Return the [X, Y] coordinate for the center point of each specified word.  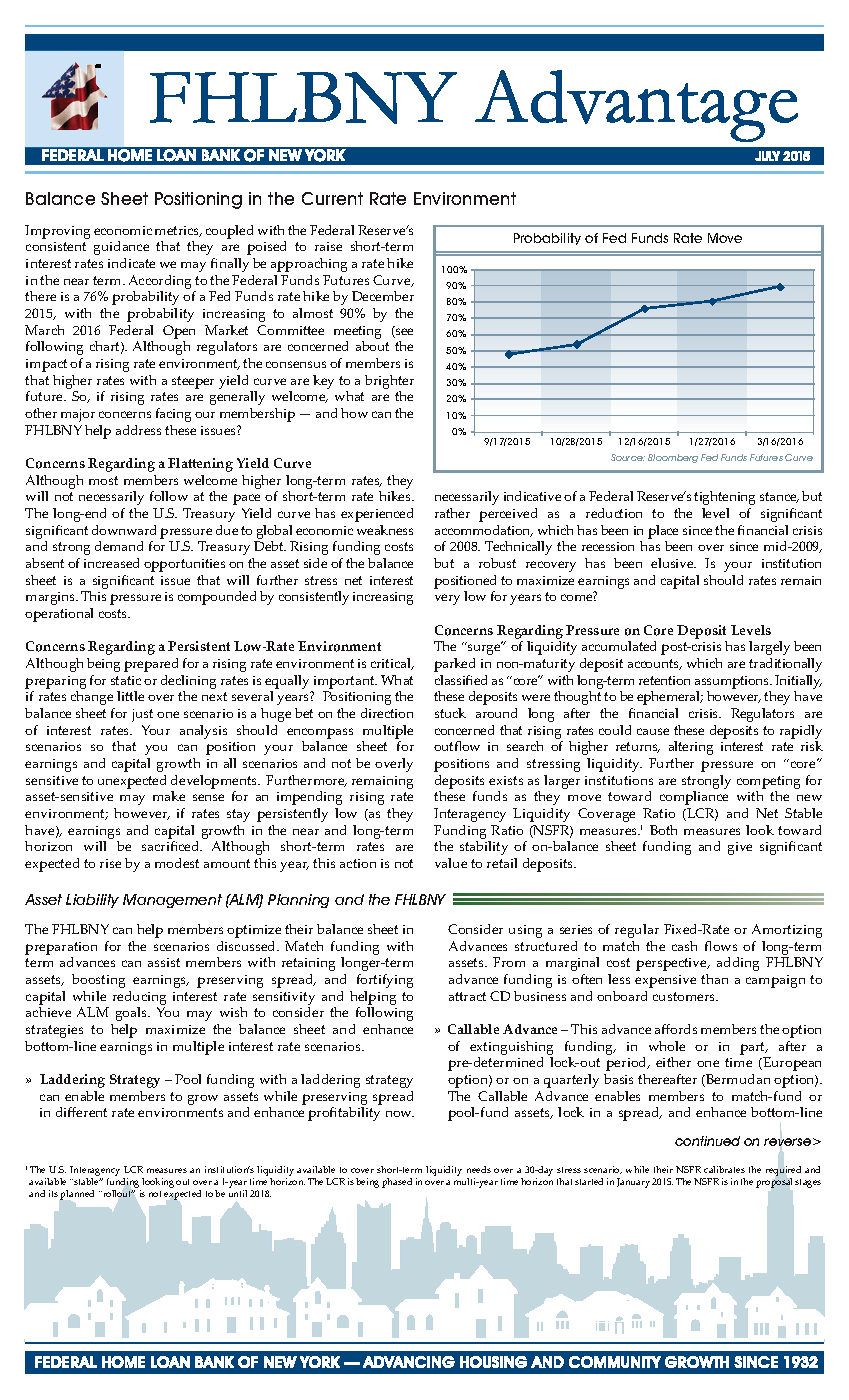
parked [454, 665]
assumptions [733, 684]
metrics [178, 231]
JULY [767, 156]
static [126, 680]
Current [332, 198]
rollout [117, 1193]
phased [397, 1183]
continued [707, 1141]
